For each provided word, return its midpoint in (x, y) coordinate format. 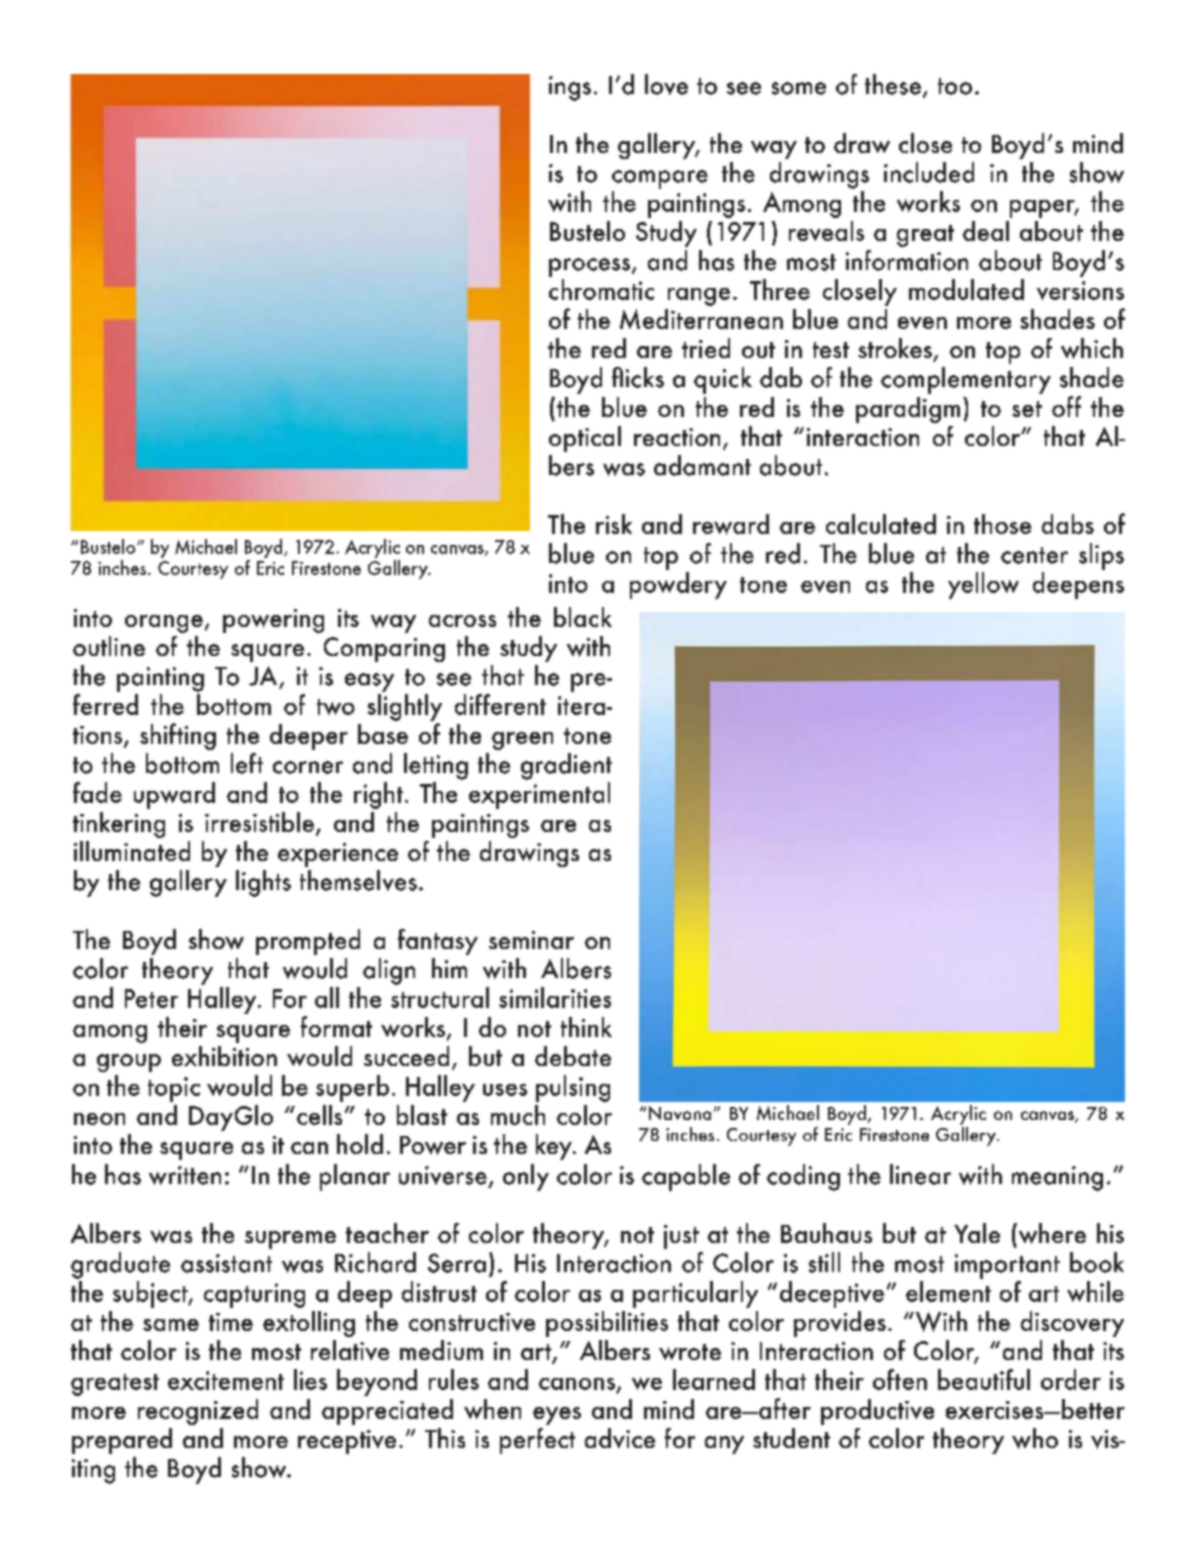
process (591, 267)
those (1002, 524)
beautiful (984, 1379)
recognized (198, 1412)
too (955, 86)
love (666, 84)
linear (920, 1174)
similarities (555, 997)
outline (109, 646)
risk (614, 524)
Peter (151, 998)
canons (577, 1384)
